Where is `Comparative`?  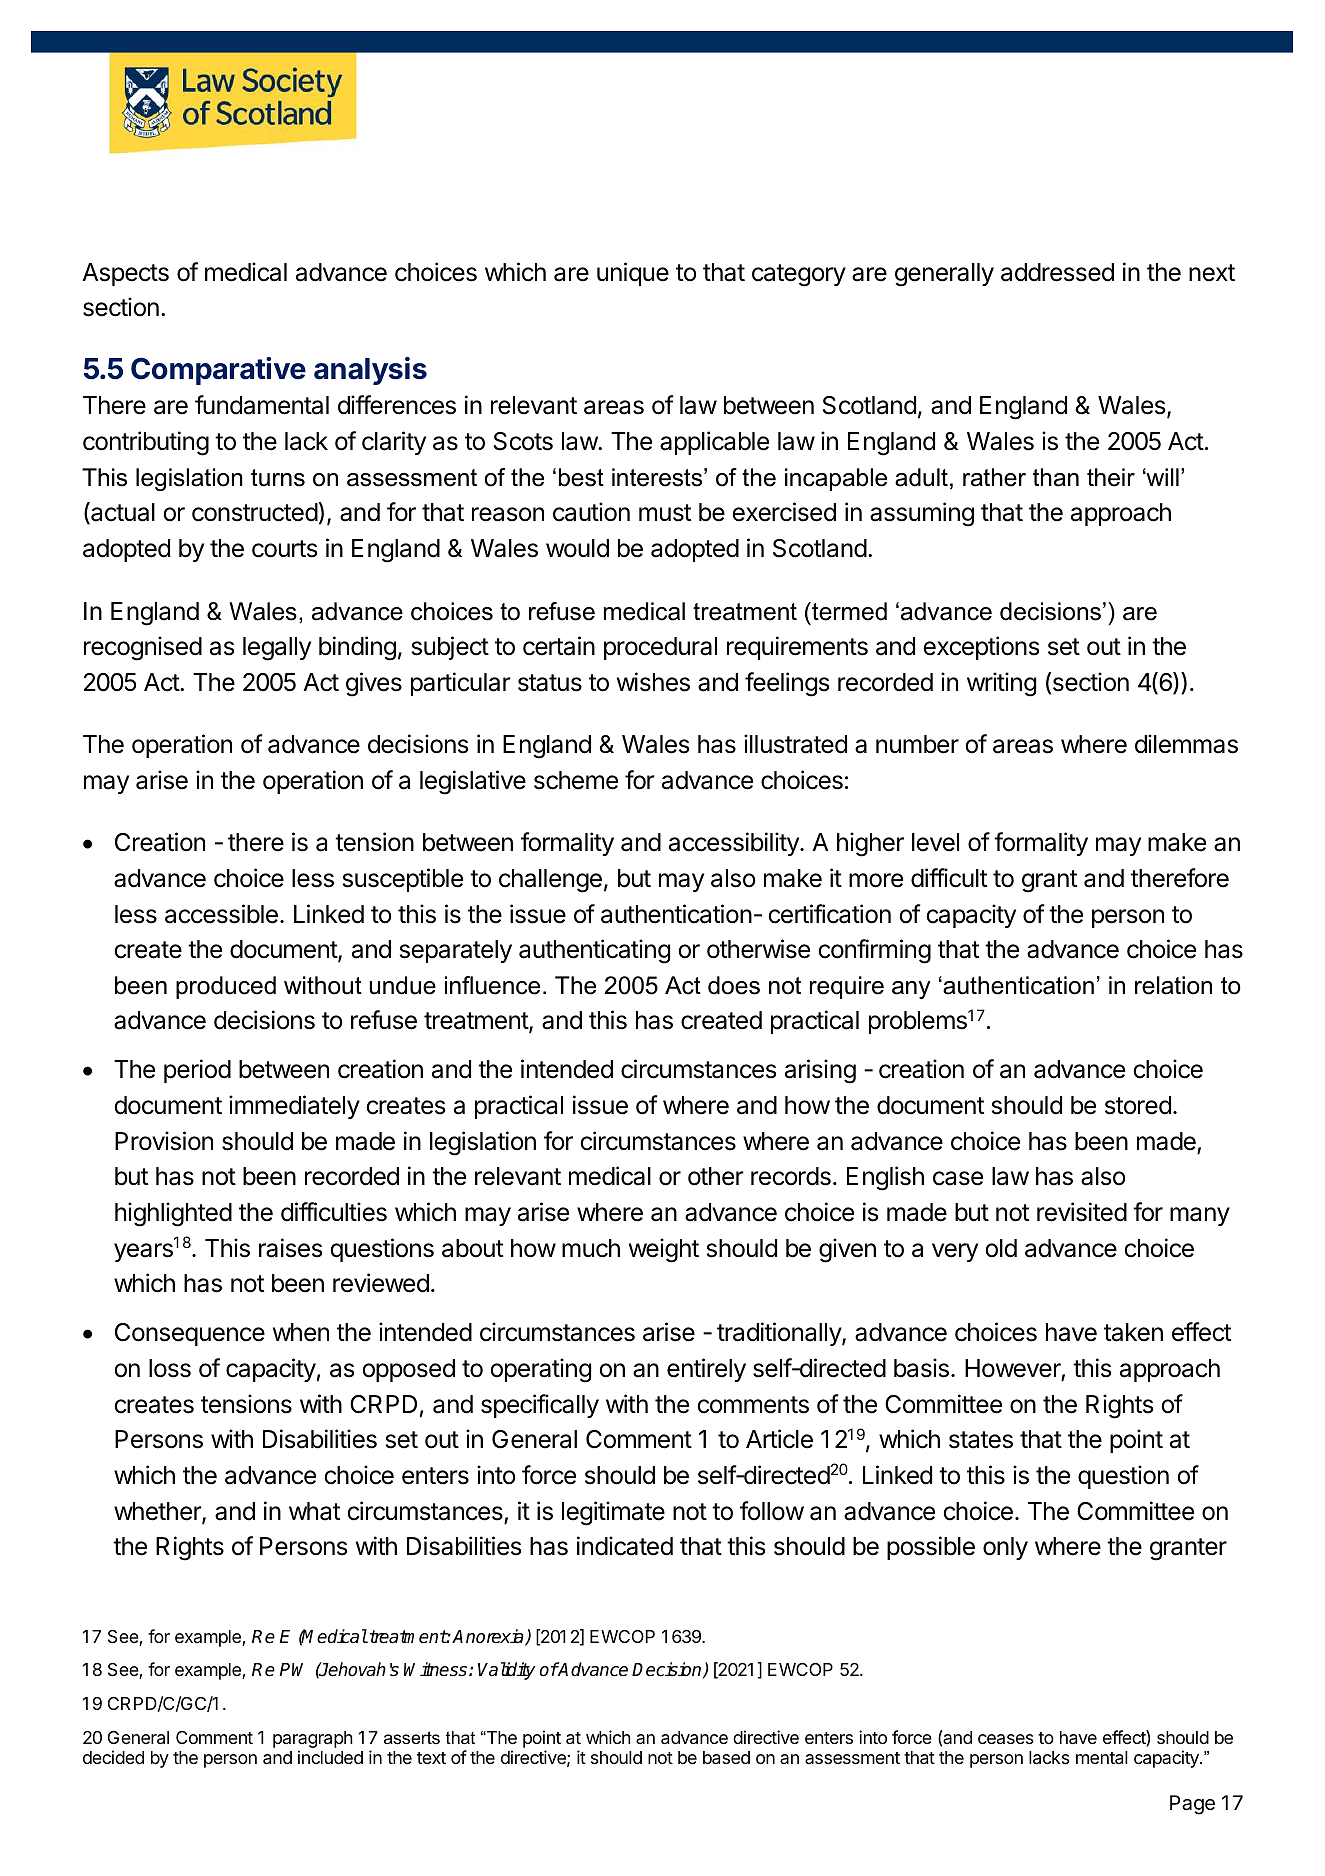 Comparative is located at coordinates (218, 371).
